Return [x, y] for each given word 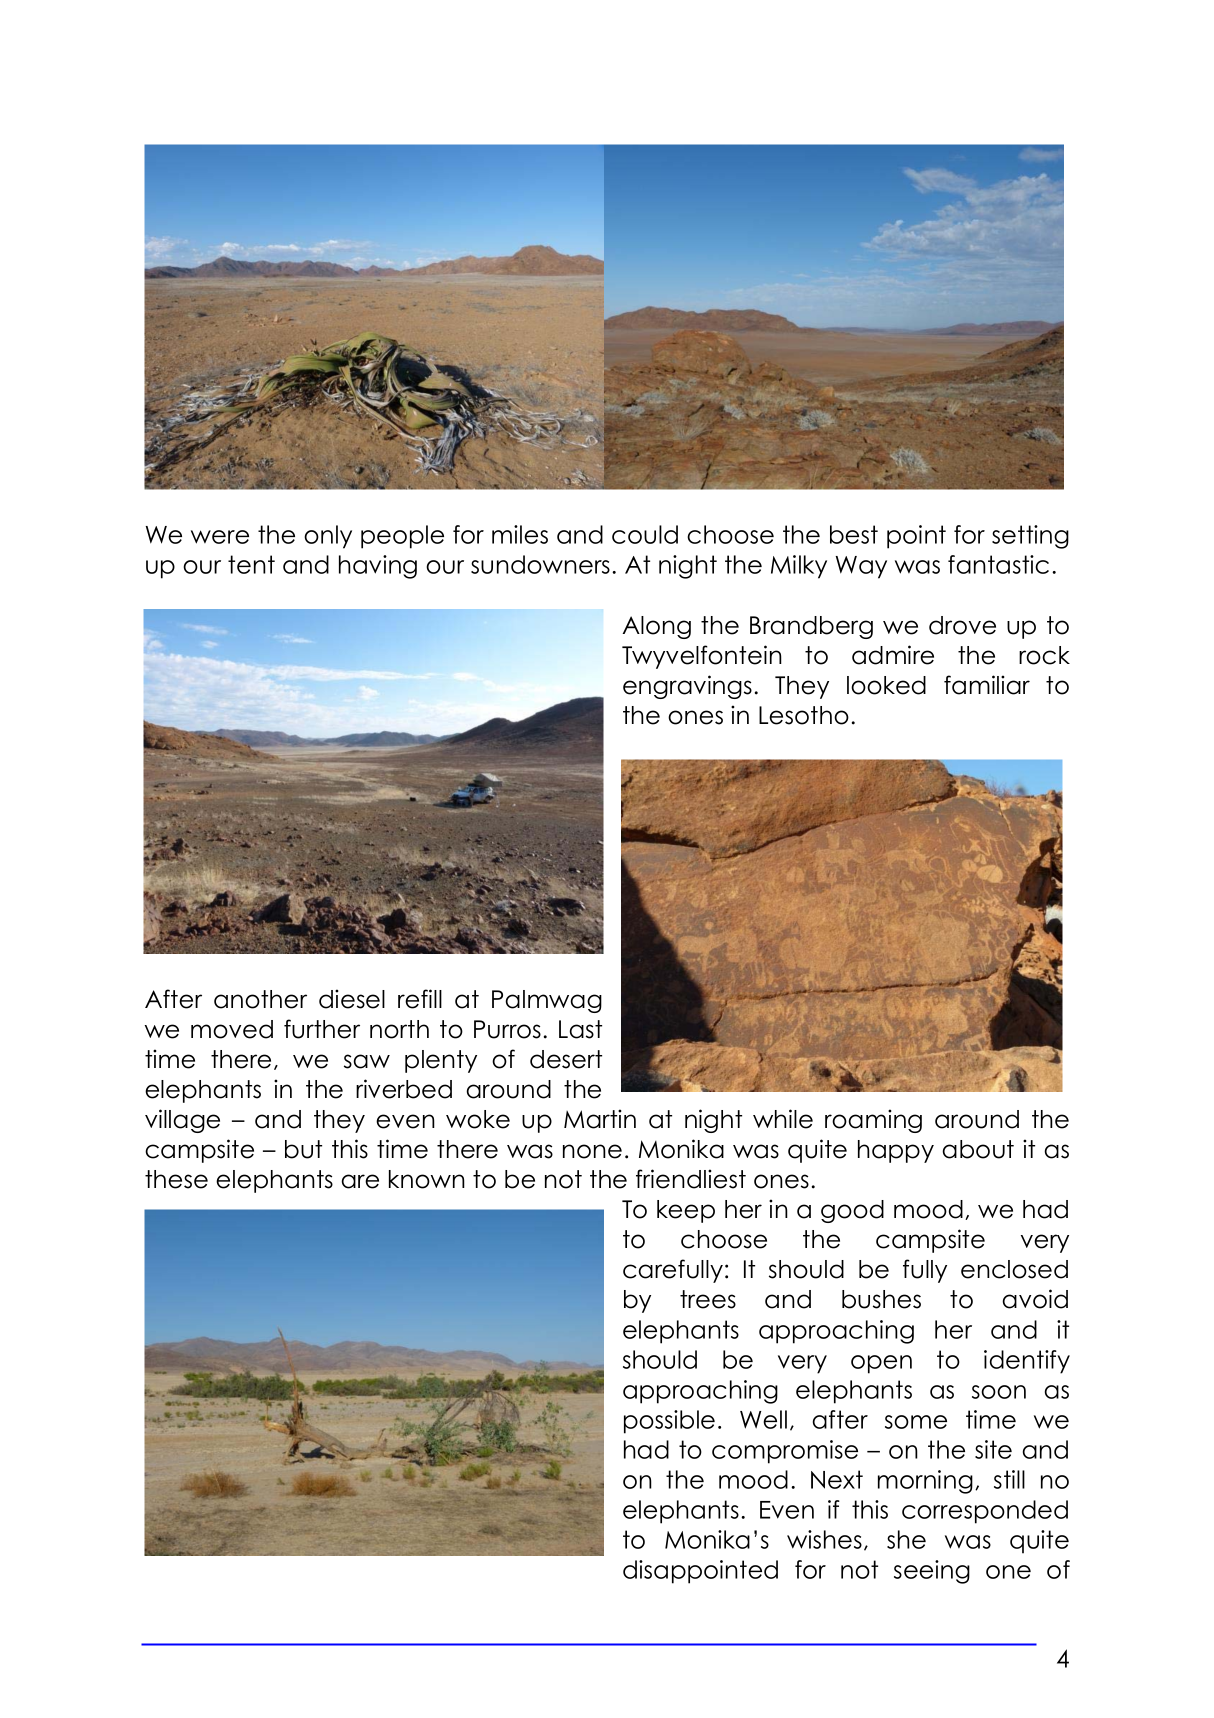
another [260, 999]
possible [669, 1422]
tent [251, 564]
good [852, 1211]
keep [686, 1211]
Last [580, 1029]
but [303, 1149]
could [645, 534]
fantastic [998, 564]
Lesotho [804, 715]
